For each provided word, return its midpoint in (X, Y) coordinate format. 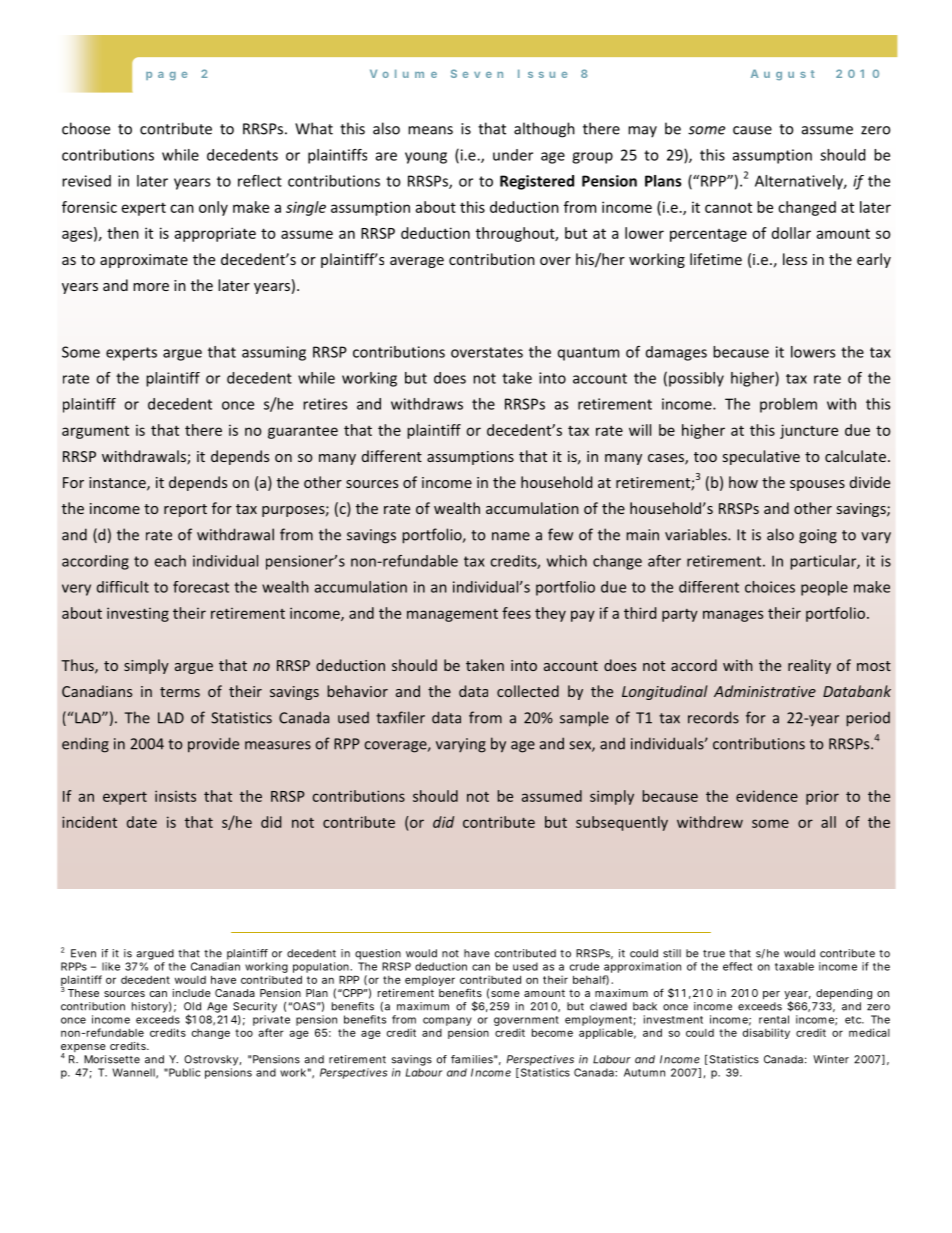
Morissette (112, 1059)
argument (95, 432)
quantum (588, 354)
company (447, 1021)
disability (766, 1033)
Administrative (765, 691)
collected (528, 691)
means (430, 130)
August (783, 75)
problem (788, 405)
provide (213, 745)
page (167, 76)
